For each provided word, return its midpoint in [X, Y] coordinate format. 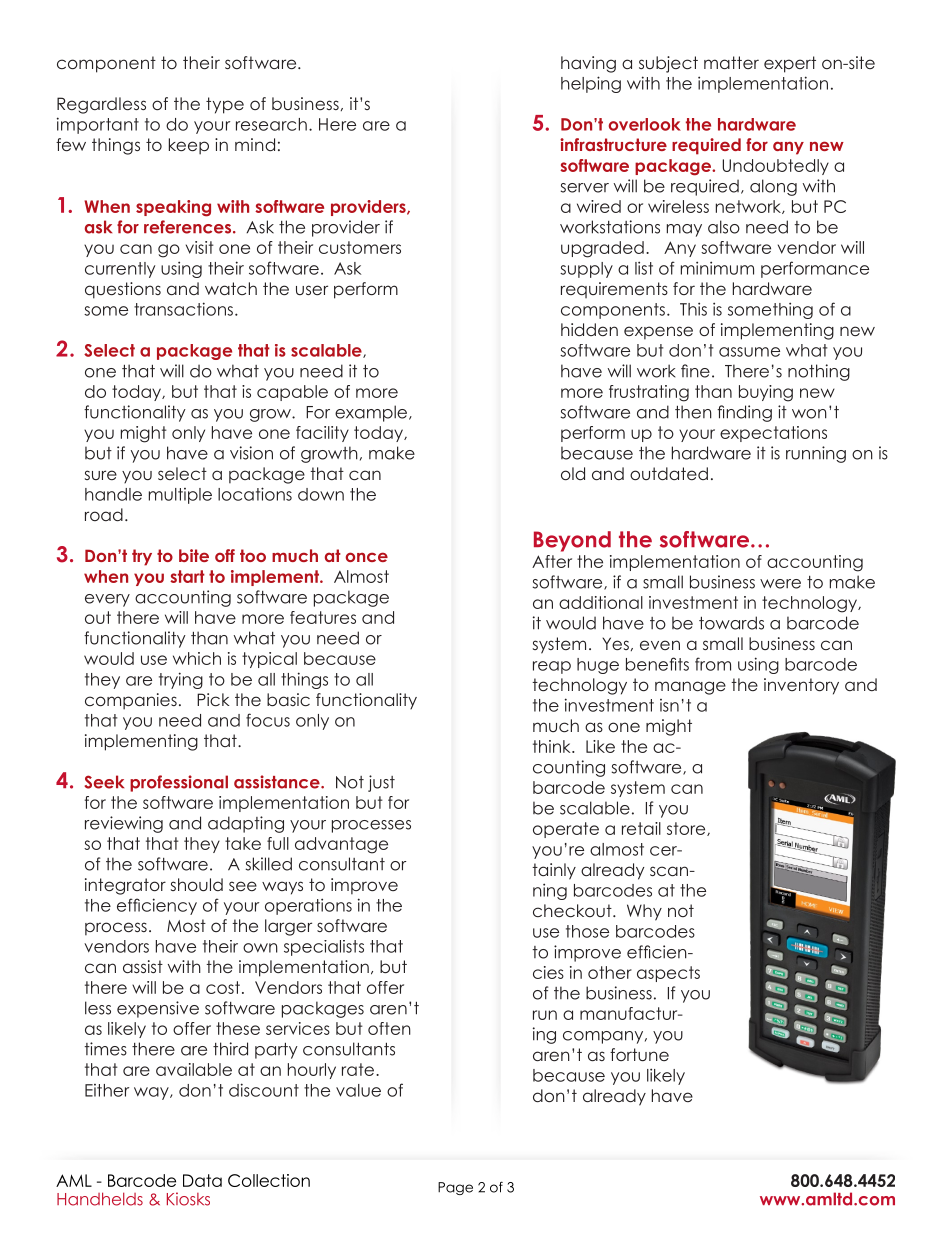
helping [591, 84]
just [381, 783]
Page [455, 1188]
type [225, 105]
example [372, 413]
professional [179, 783]
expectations [773, 434]
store [687, 829]
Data [202, 1180]
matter [731, 62]
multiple [180, 496]
